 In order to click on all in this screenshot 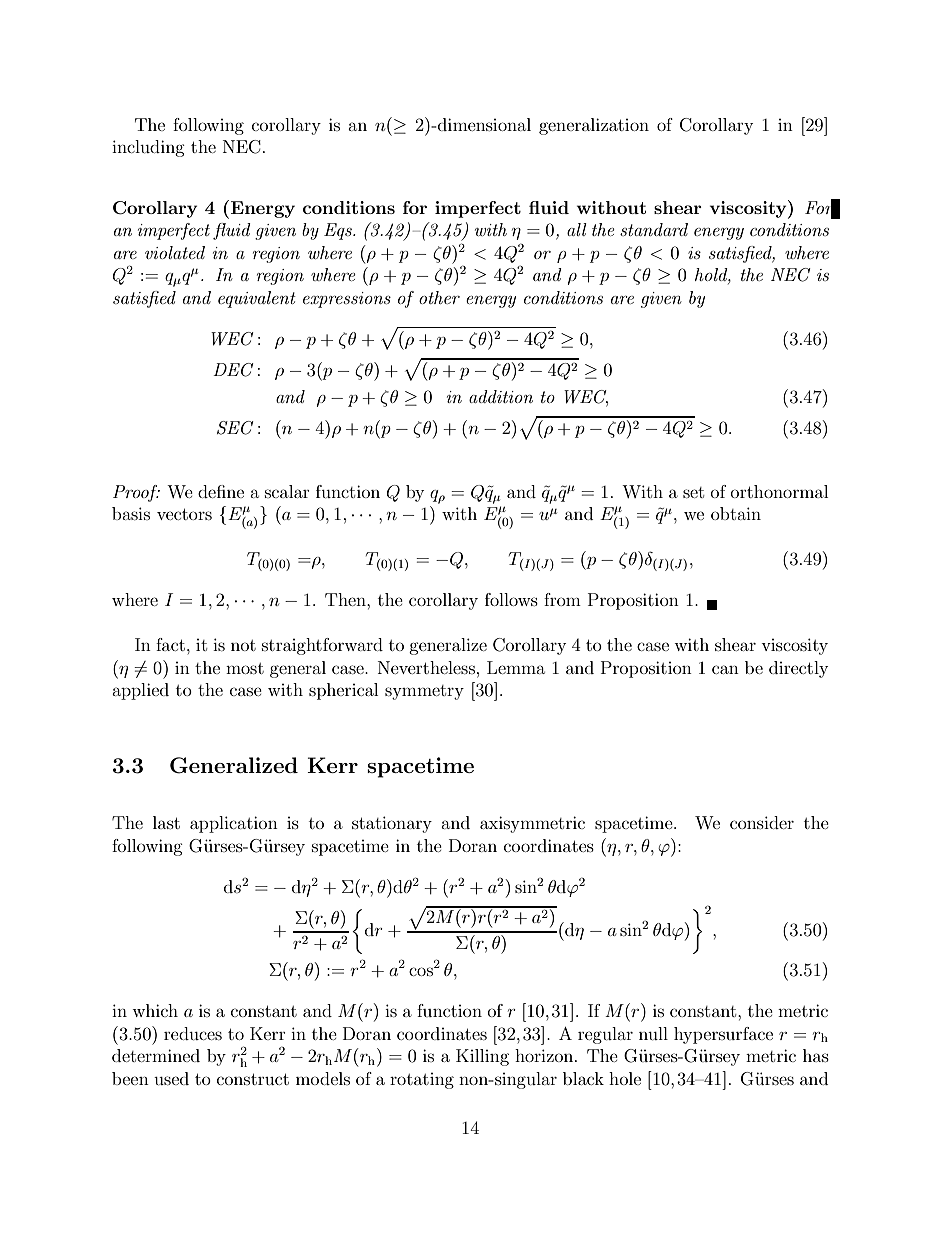, I will do `click(577, 229)`.
